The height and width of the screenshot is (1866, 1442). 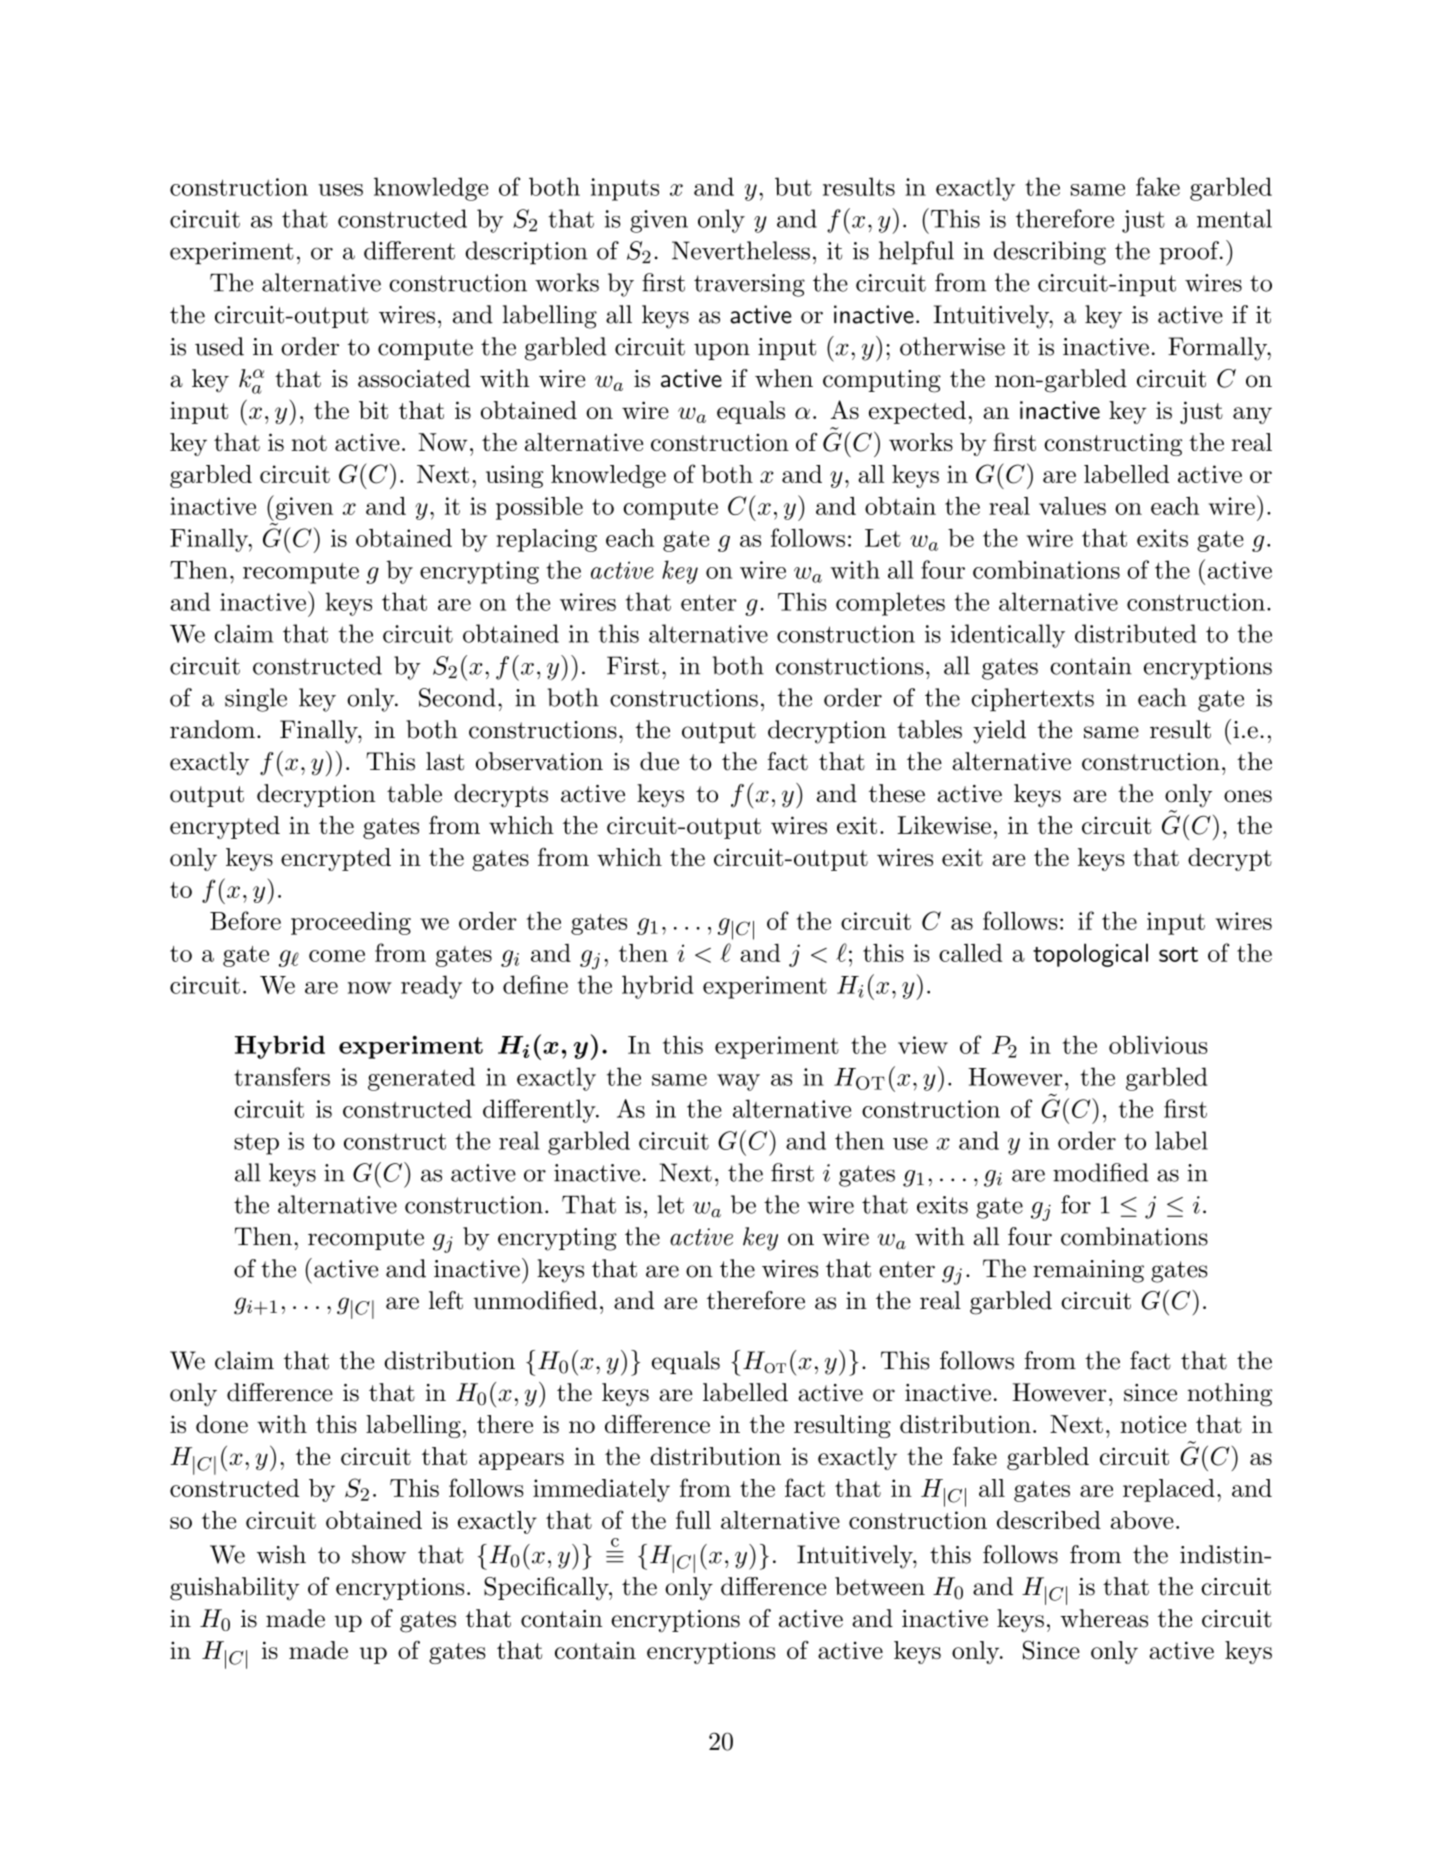 I want to click on due, so click(x=659, y=761).
